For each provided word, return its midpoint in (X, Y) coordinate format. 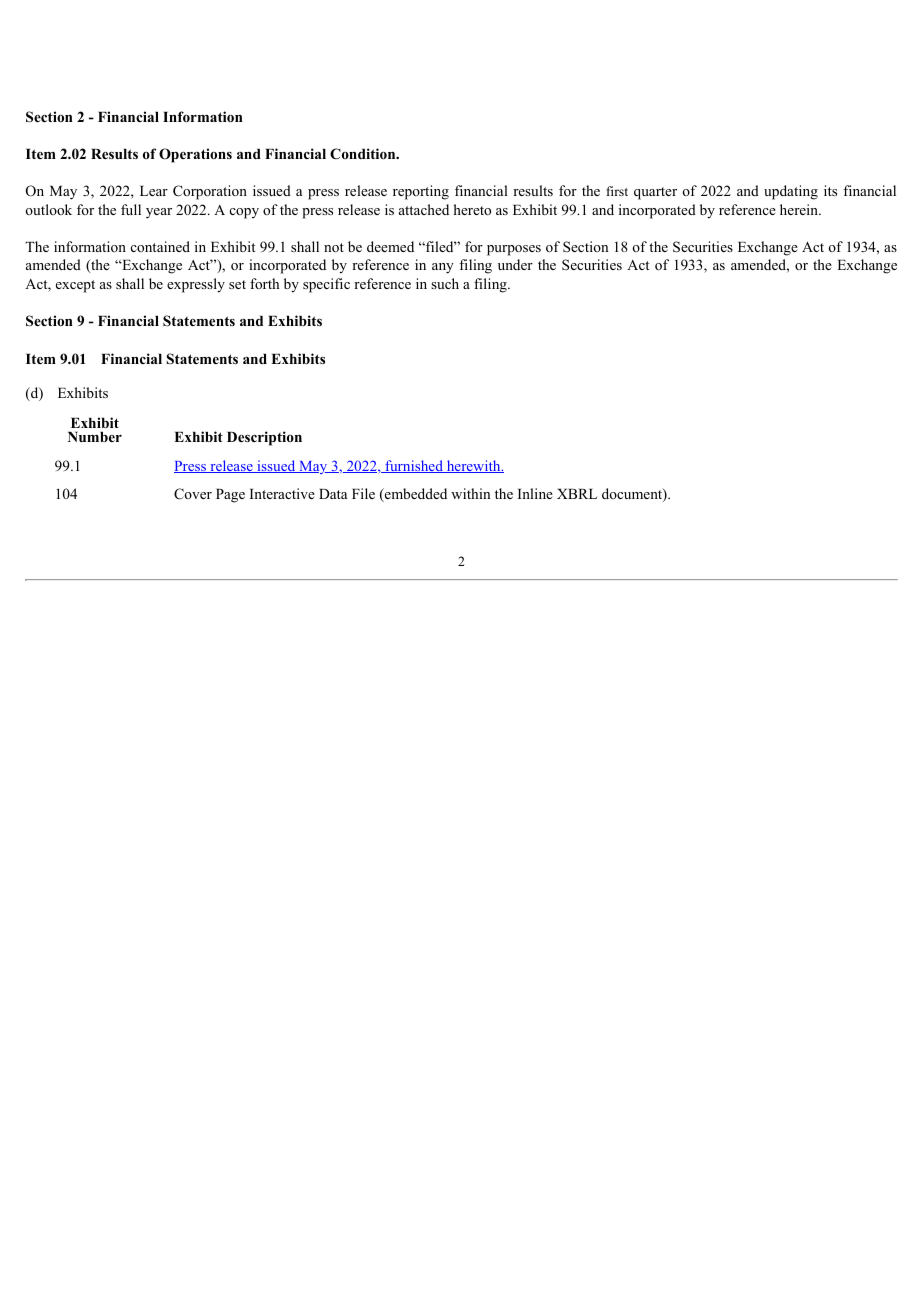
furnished (414, 466)
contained (160, 246)
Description (264, 438)
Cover (193, 494)
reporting (421, 192)
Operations (195, 155)
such (445, 283)
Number (95, 437)
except (75, 286)
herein (800, 209)
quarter (655, 193)
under (515, 264)
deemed (390, 246)
